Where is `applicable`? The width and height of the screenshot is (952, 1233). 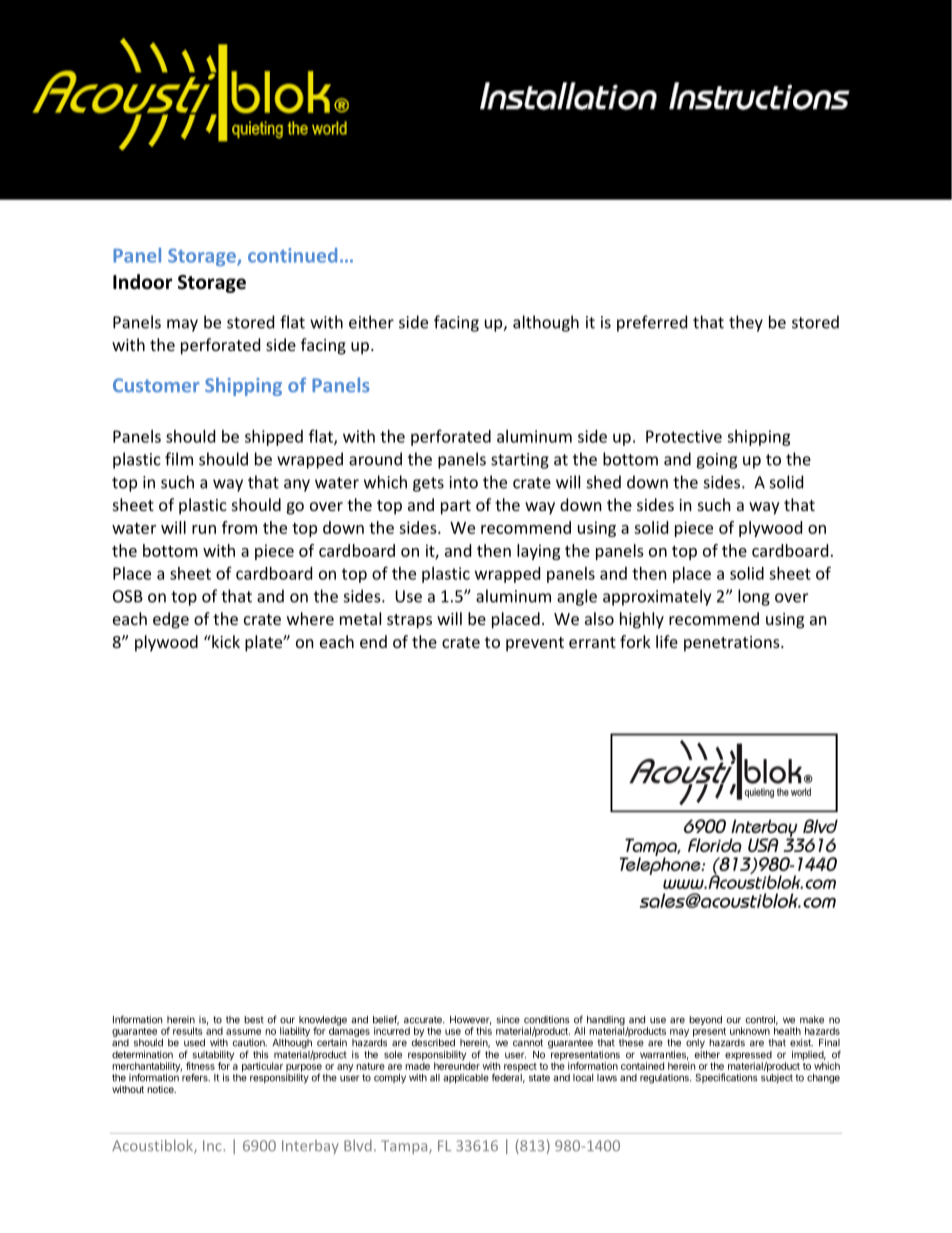
applicable is located at coordinates (466, 1079).
